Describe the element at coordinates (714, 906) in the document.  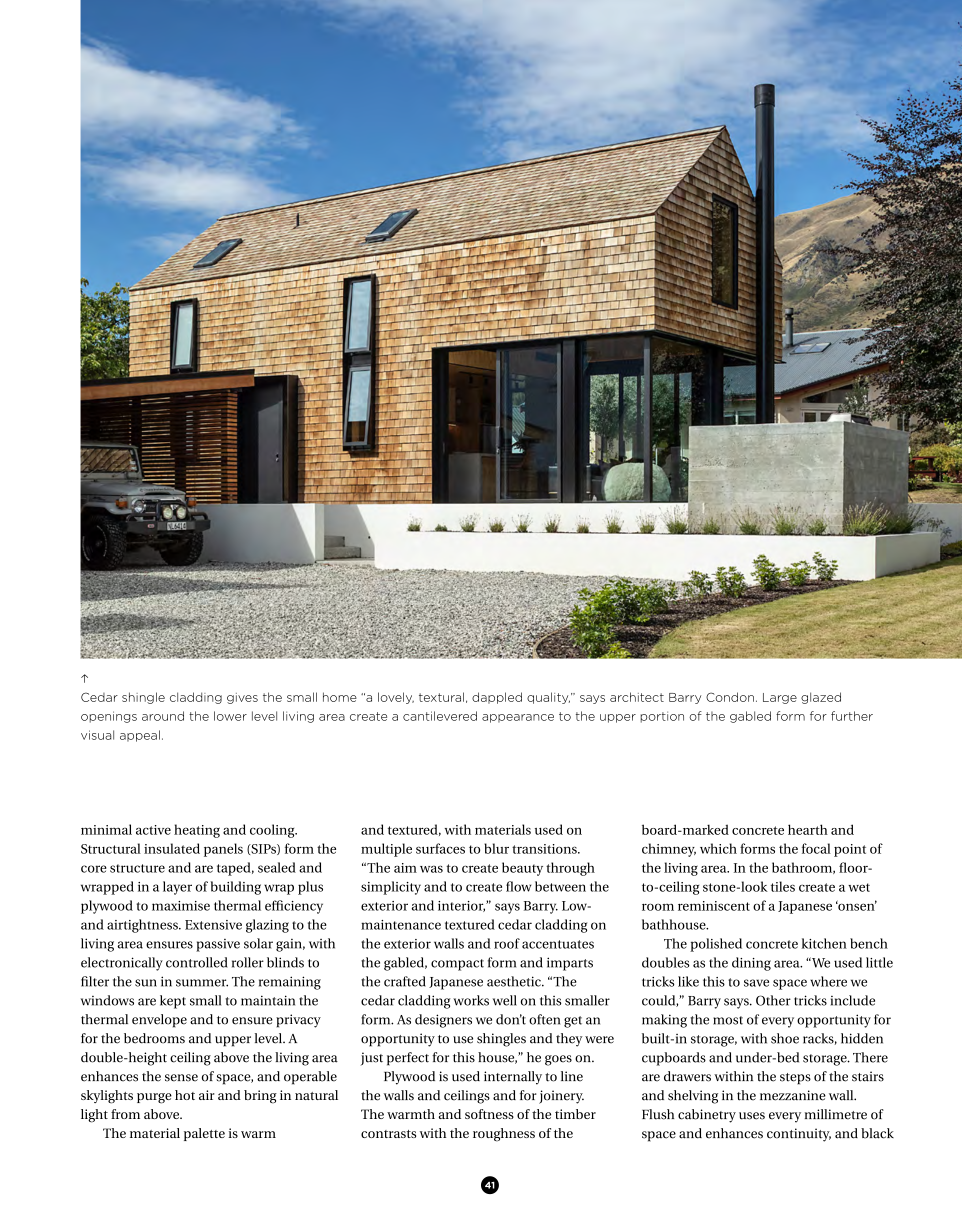
I see `reminiscent` at that location.
